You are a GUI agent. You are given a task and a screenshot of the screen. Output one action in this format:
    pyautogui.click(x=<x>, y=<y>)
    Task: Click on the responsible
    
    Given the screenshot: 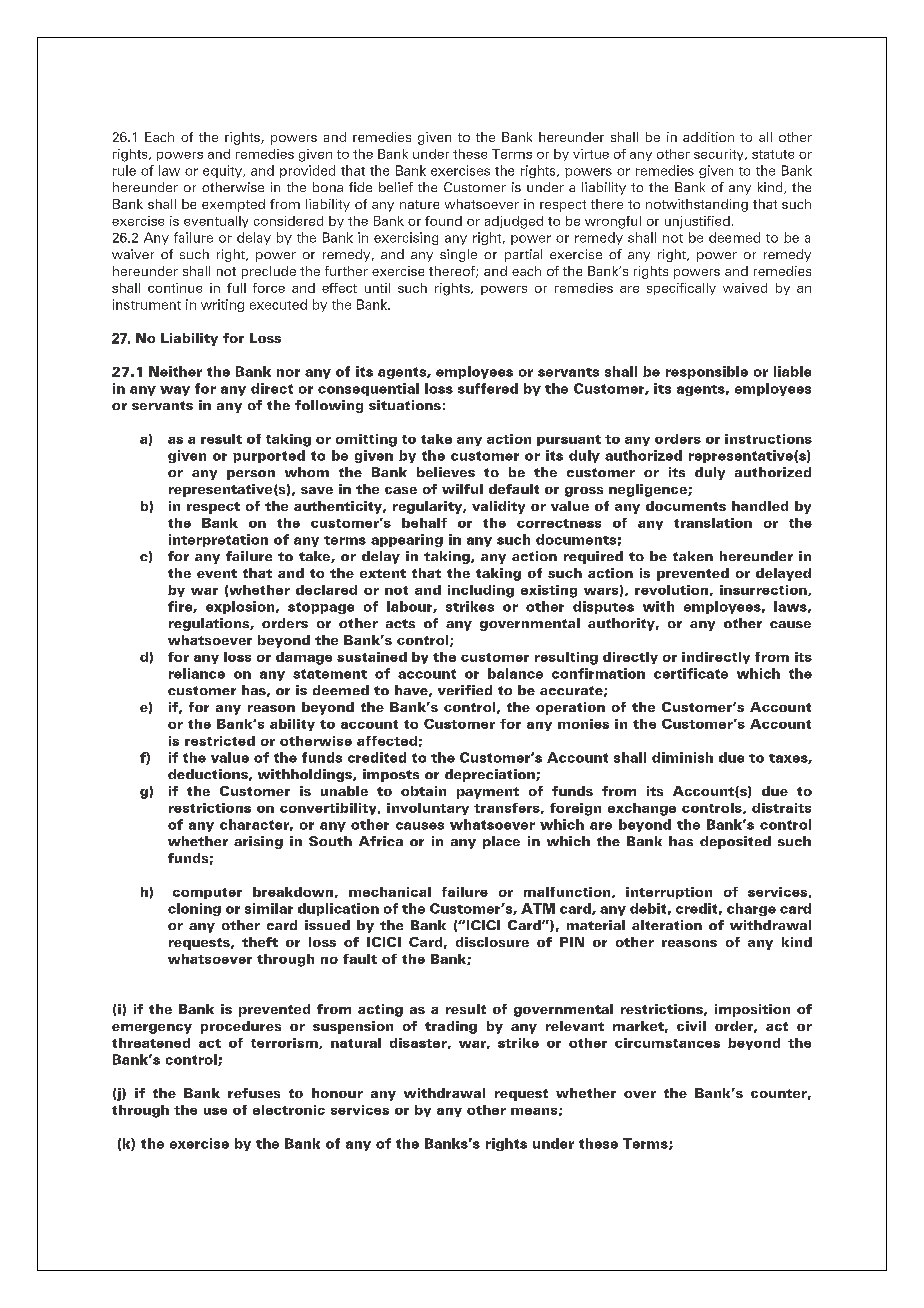 What is the action you would take?
    pyautogui.click(x=707, y=372)
